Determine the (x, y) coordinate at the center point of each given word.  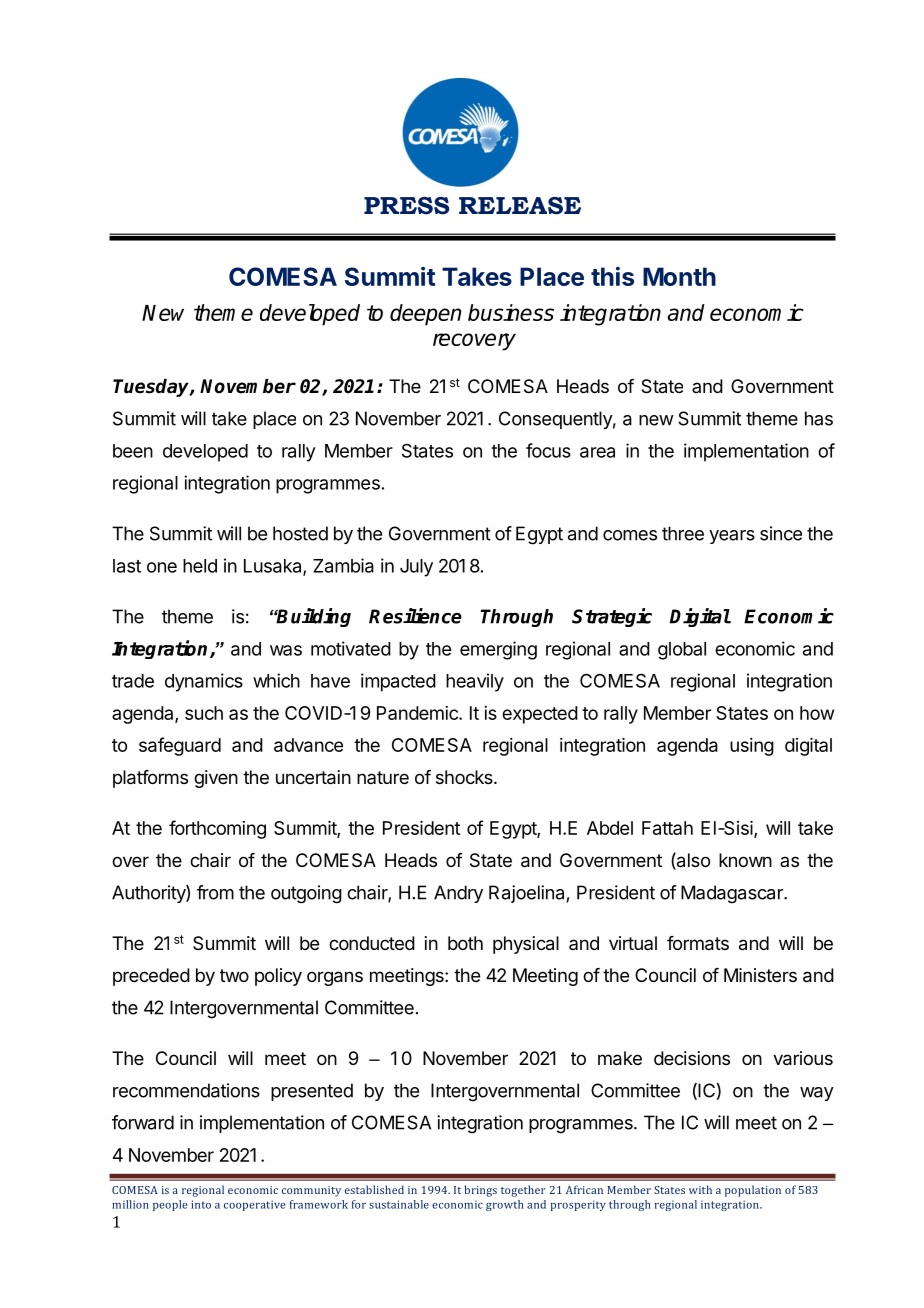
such (204, 713)
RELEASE (520, 206)
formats (698, 943)
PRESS (406, 206)
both (465, 943)
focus (548, 450)
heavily (475, 682)
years (732, 537)
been (133, 451)
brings (480, 1191)
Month (679, 276)
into (201, 1204)
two (234, 975)
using (752, 747)
